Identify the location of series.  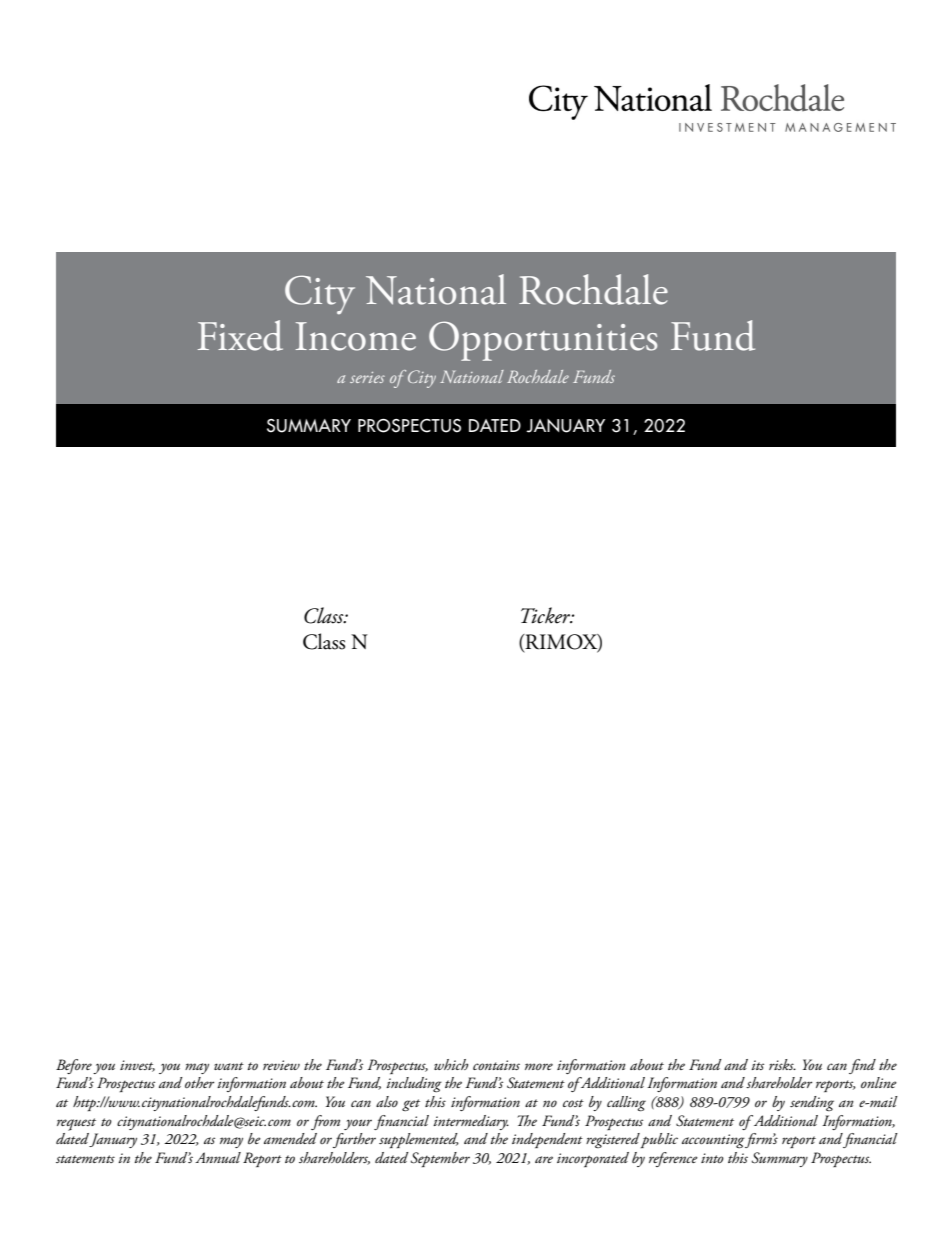
(367, 377).
